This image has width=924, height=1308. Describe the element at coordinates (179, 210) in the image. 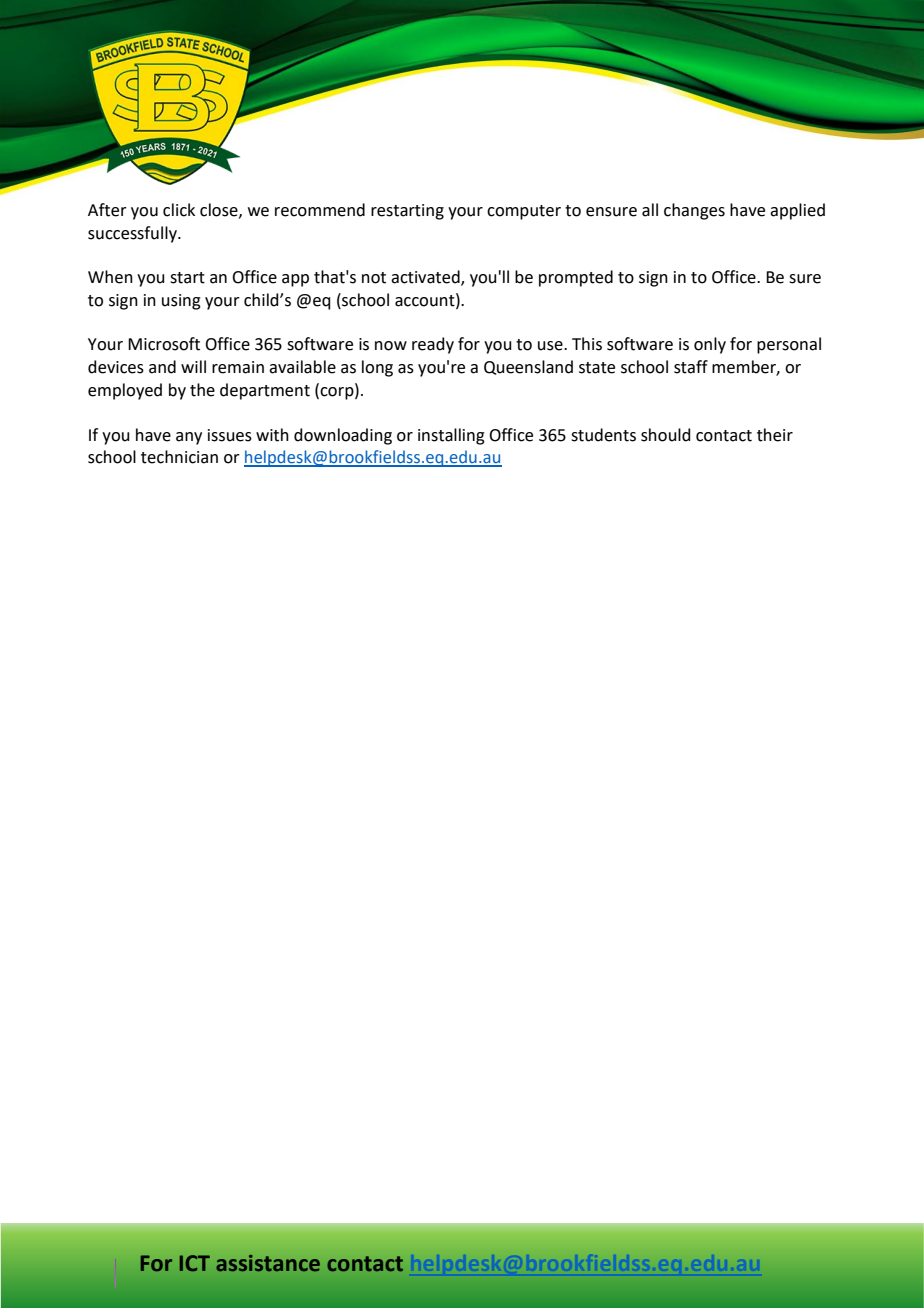

I see `click` at that location.
